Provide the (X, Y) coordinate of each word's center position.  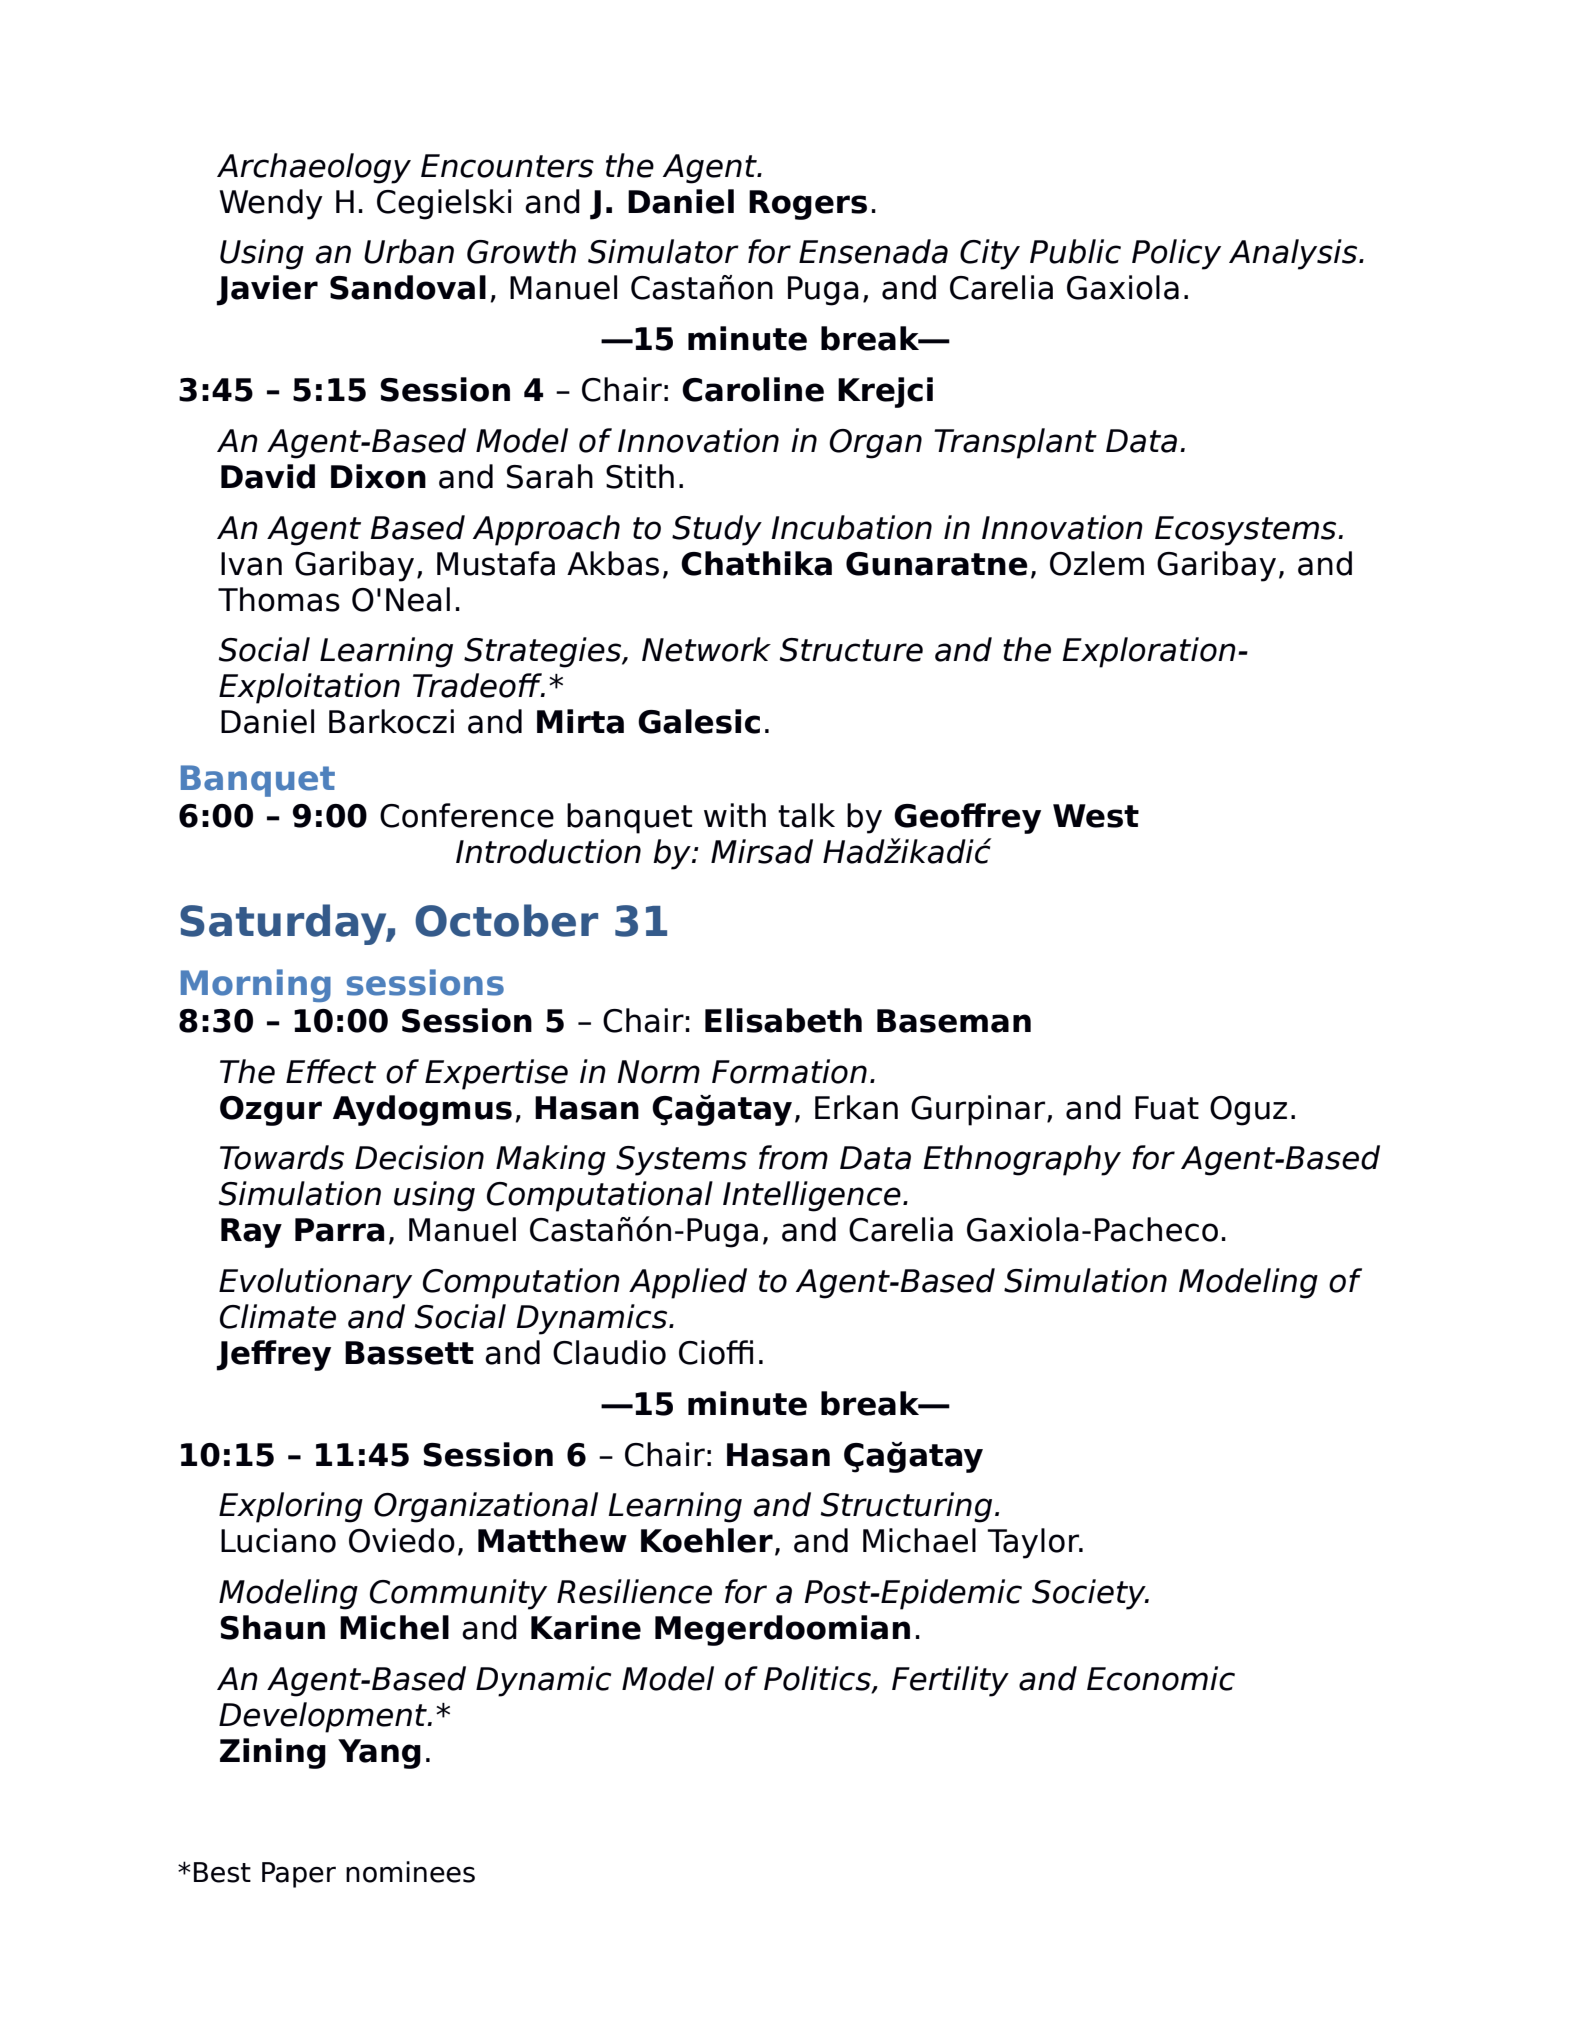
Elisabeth (783, 1020)
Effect (331, 1071)
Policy (1176, 254)
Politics (818, 1679)
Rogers (808, 205)
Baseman (954, 1021)
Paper (299, 1875)
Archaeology (314, 168)
